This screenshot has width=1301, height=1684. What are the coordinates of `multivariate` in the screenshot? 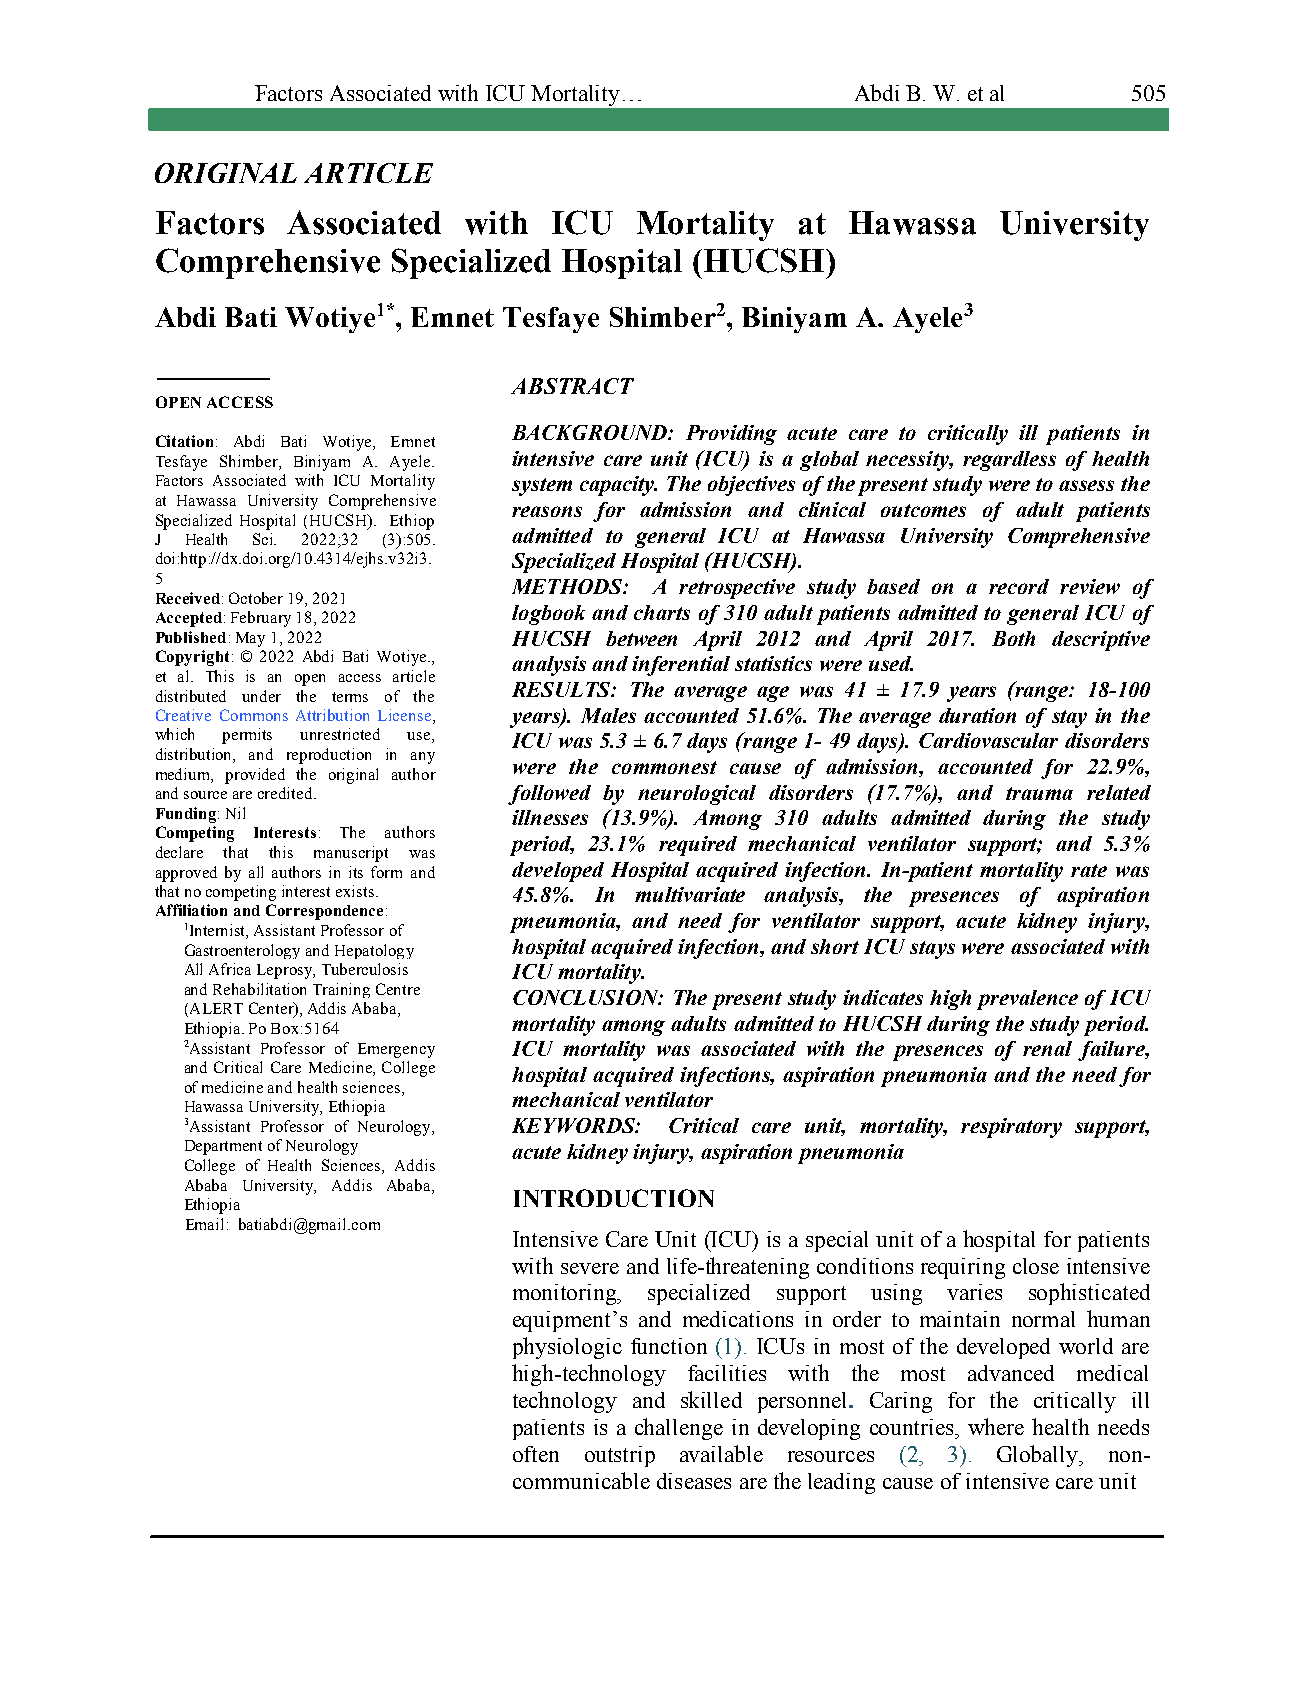 It's located at (690, 894).
